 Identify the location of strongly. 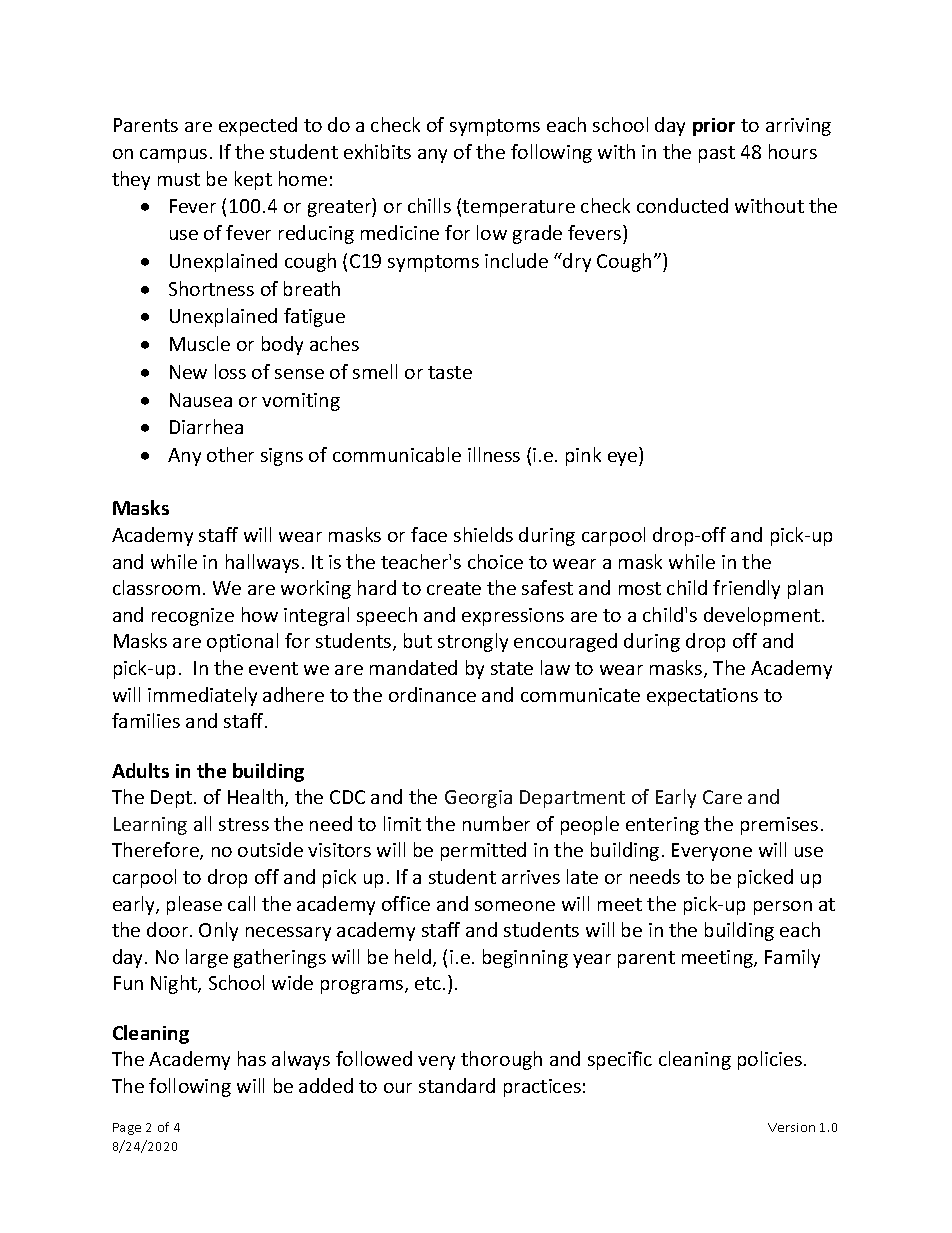
(473, 642).
